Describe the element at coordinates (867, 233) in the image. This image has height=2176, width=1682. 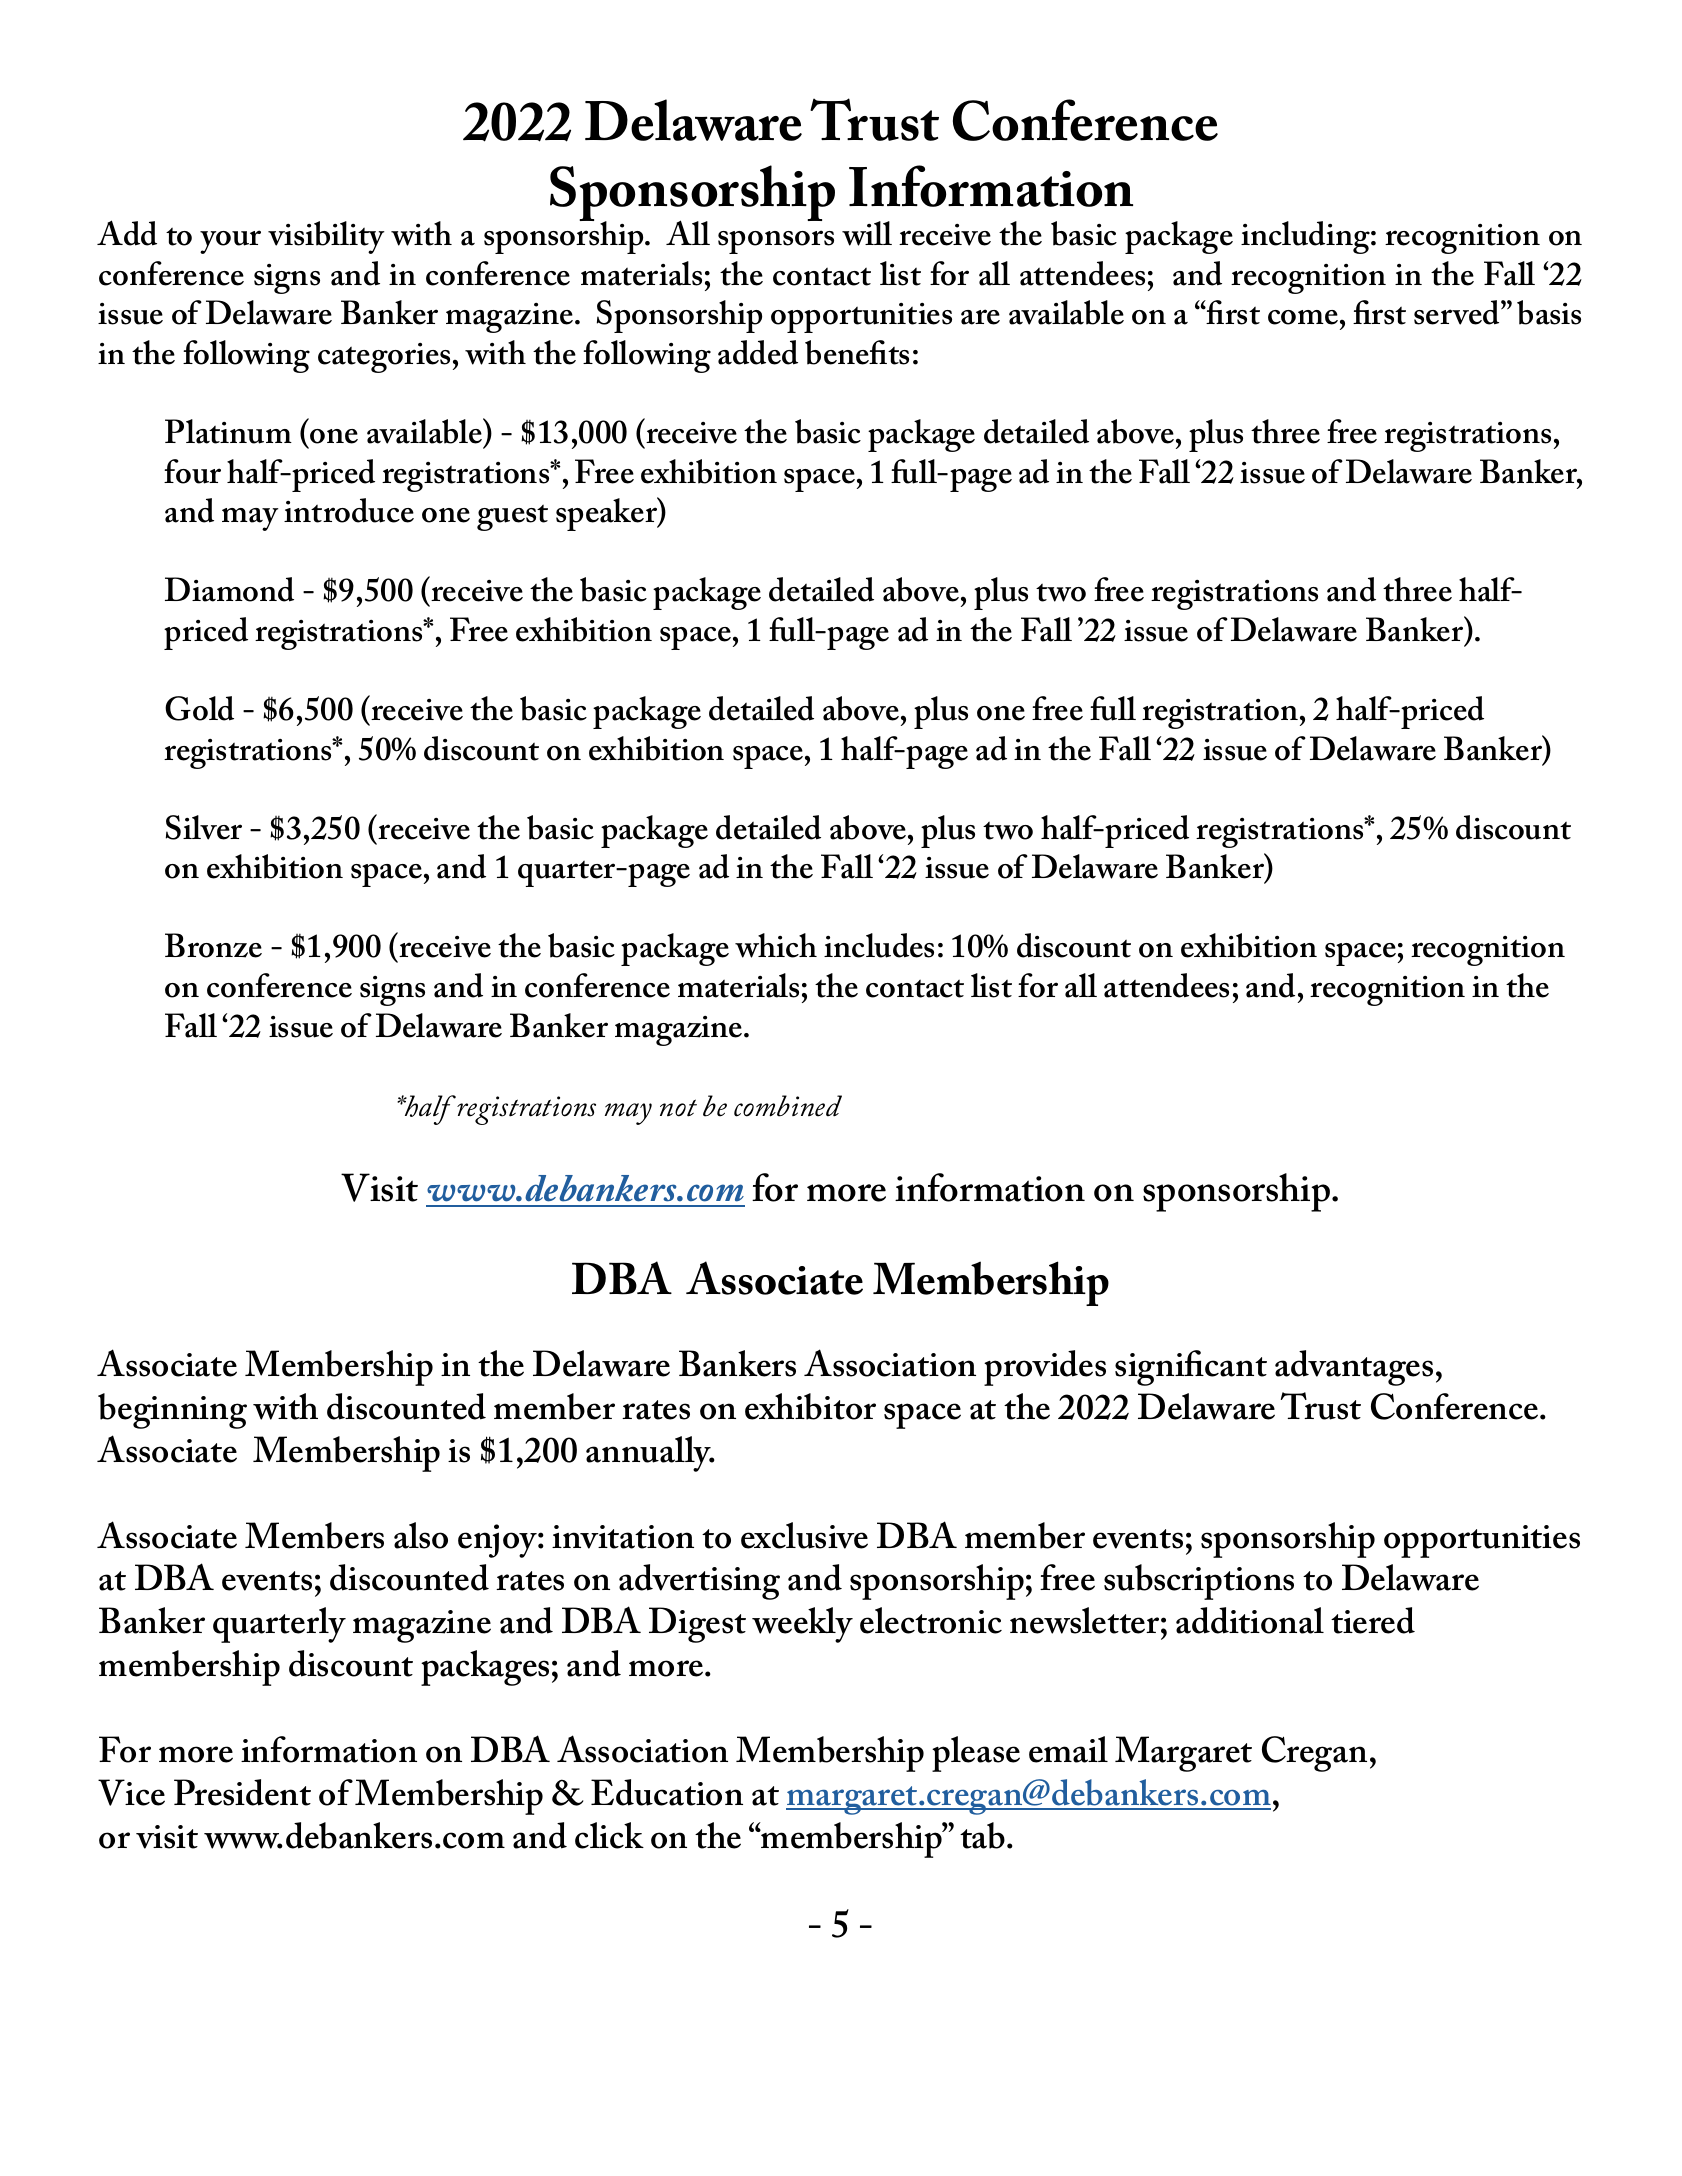
I see `will` at that location.
